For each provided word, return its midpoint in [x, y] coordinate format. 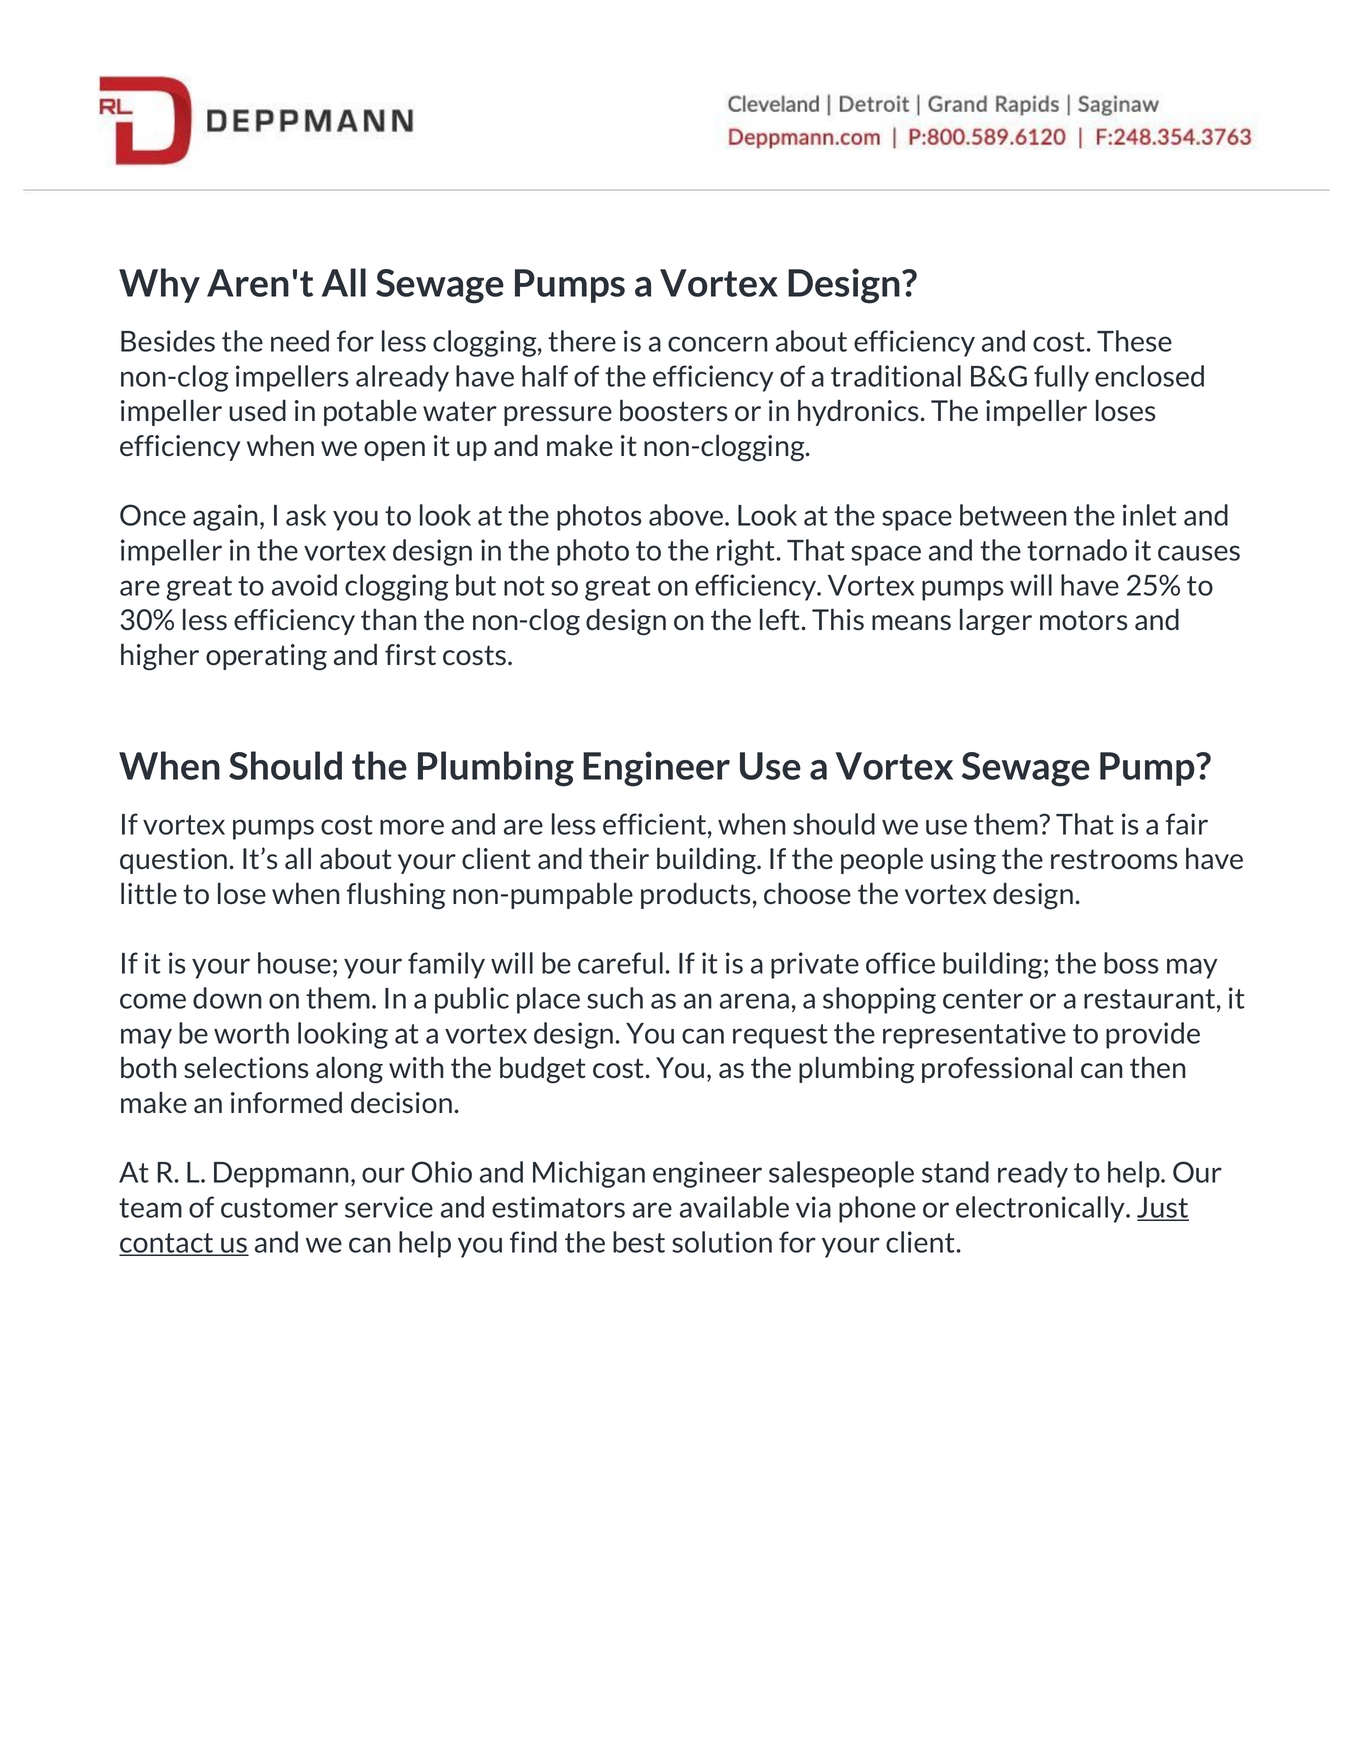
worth [251, 1033]
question [175, 861]
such [615, 998]
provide [1153, 1035]
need [300, 341]
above [687, 515]
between [1013, 515]
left [781, 619]
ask [306, 515]
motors [1084, 620]
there [582, 341]
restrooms [1114, 859]
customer [279, 1208]
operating [266, 657]
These [1134, 341]
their [619, 859]
